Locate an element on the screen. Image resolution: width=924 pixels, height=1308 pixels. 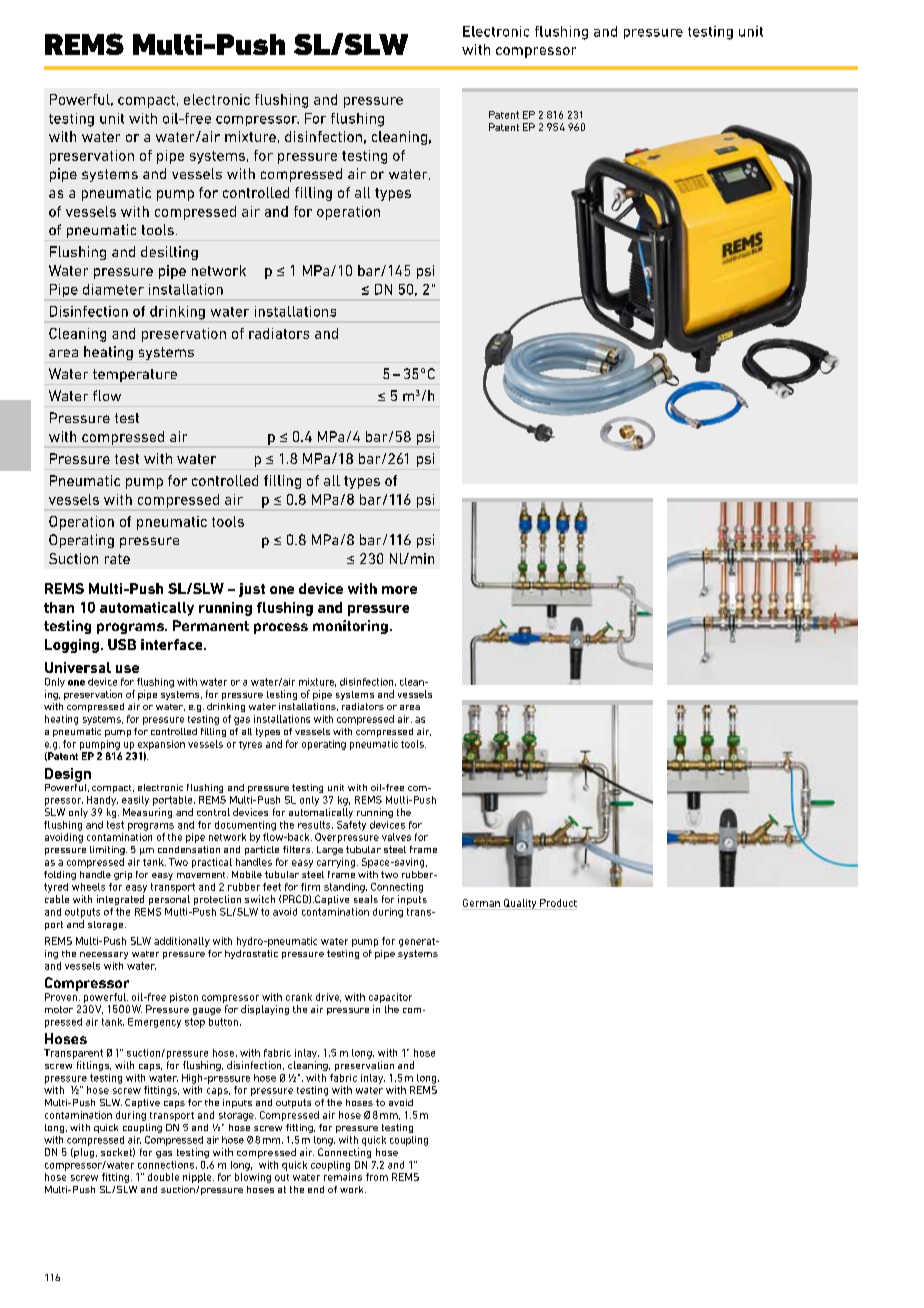
temperature is located at coordinates (135, 375).
